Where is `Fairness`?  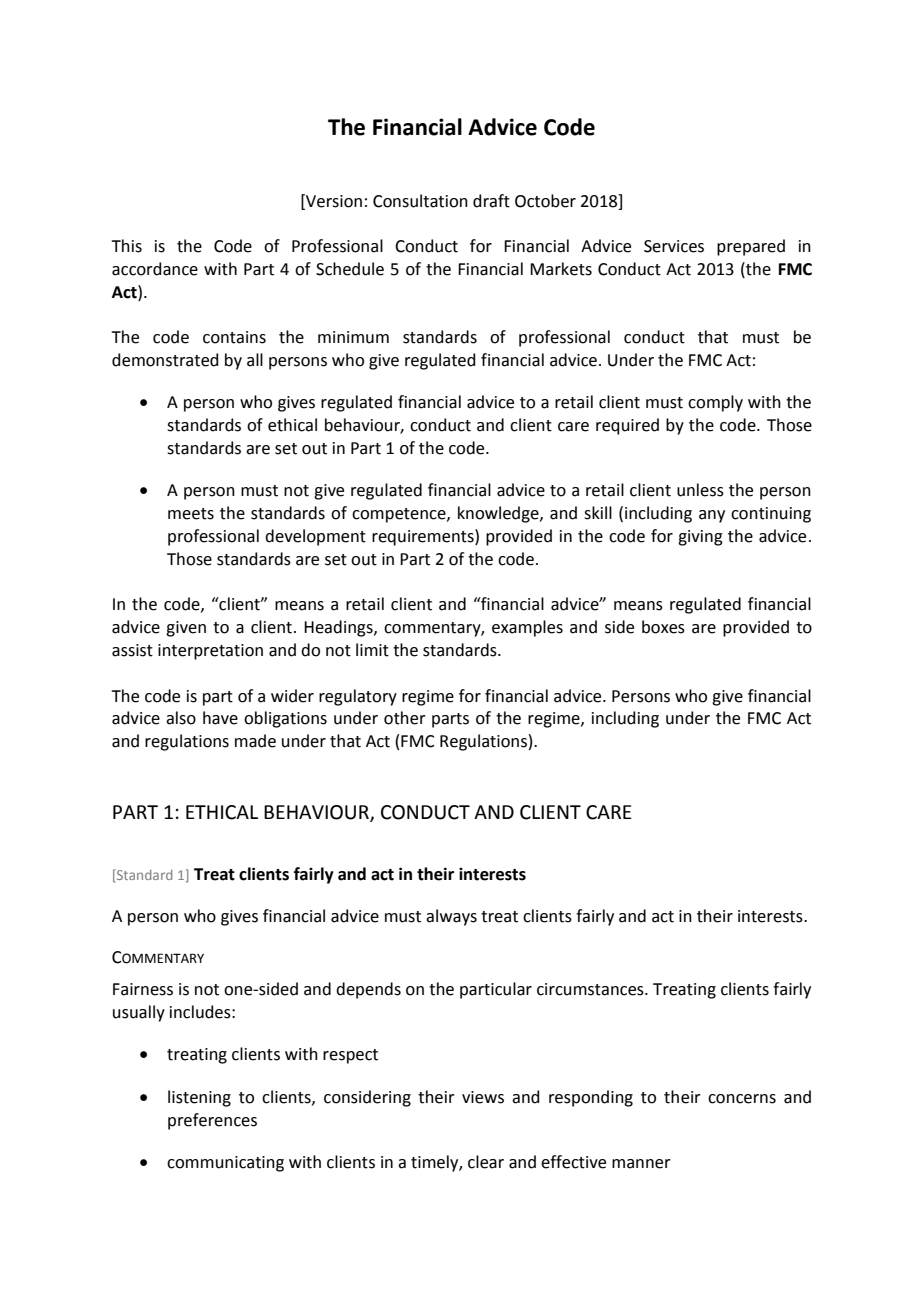 Fairness is located at coordinates (143, 989).
